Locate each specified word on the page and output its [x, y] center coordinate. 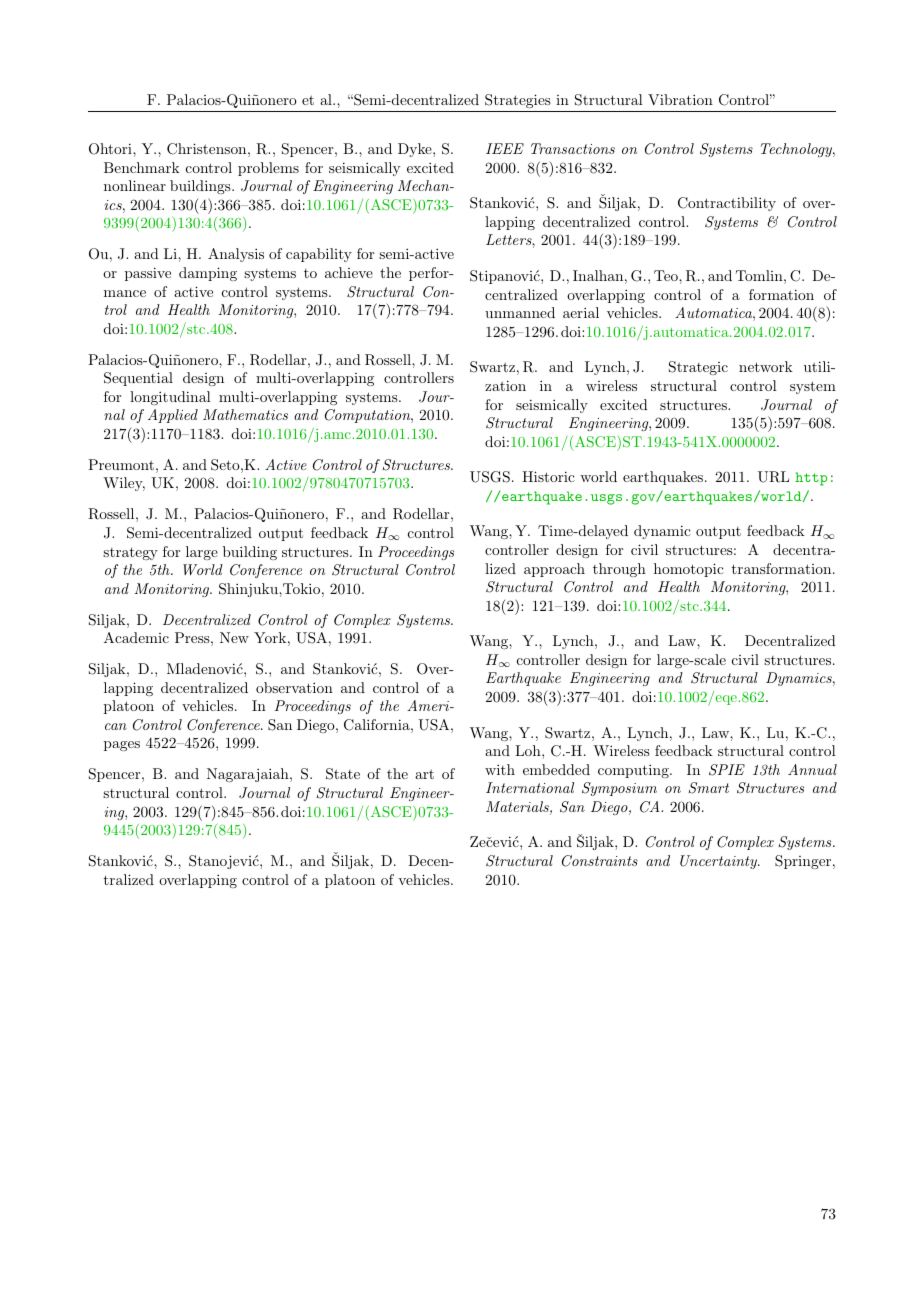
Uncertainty [719, 862]
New [234, 637]
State [343, 774]
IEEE [505, 148]
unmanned [520, 312]
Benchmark [142, 167]
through [619, 570]
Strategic [698, 368]
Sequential [138, 379]
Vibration [680, 99]
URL [773, 477]
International [530, 787]
